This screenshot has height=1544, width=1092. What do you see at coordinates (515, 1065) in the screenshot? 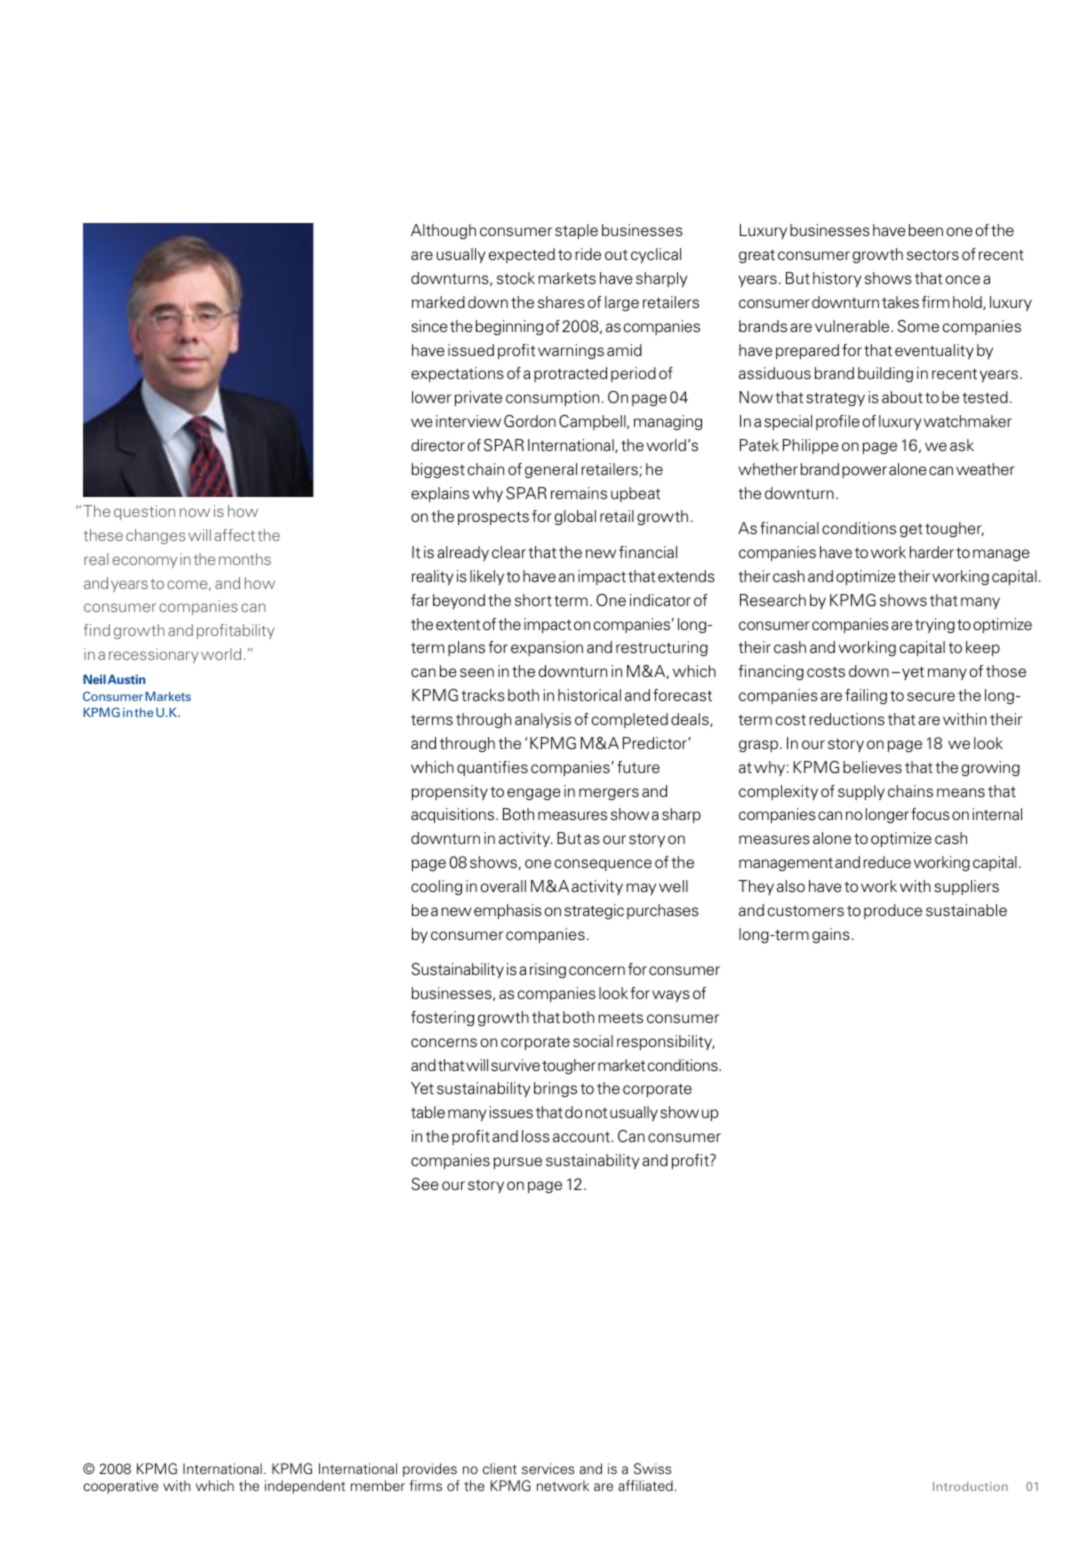
I see `survive` at bounding box center [515, 1065].
